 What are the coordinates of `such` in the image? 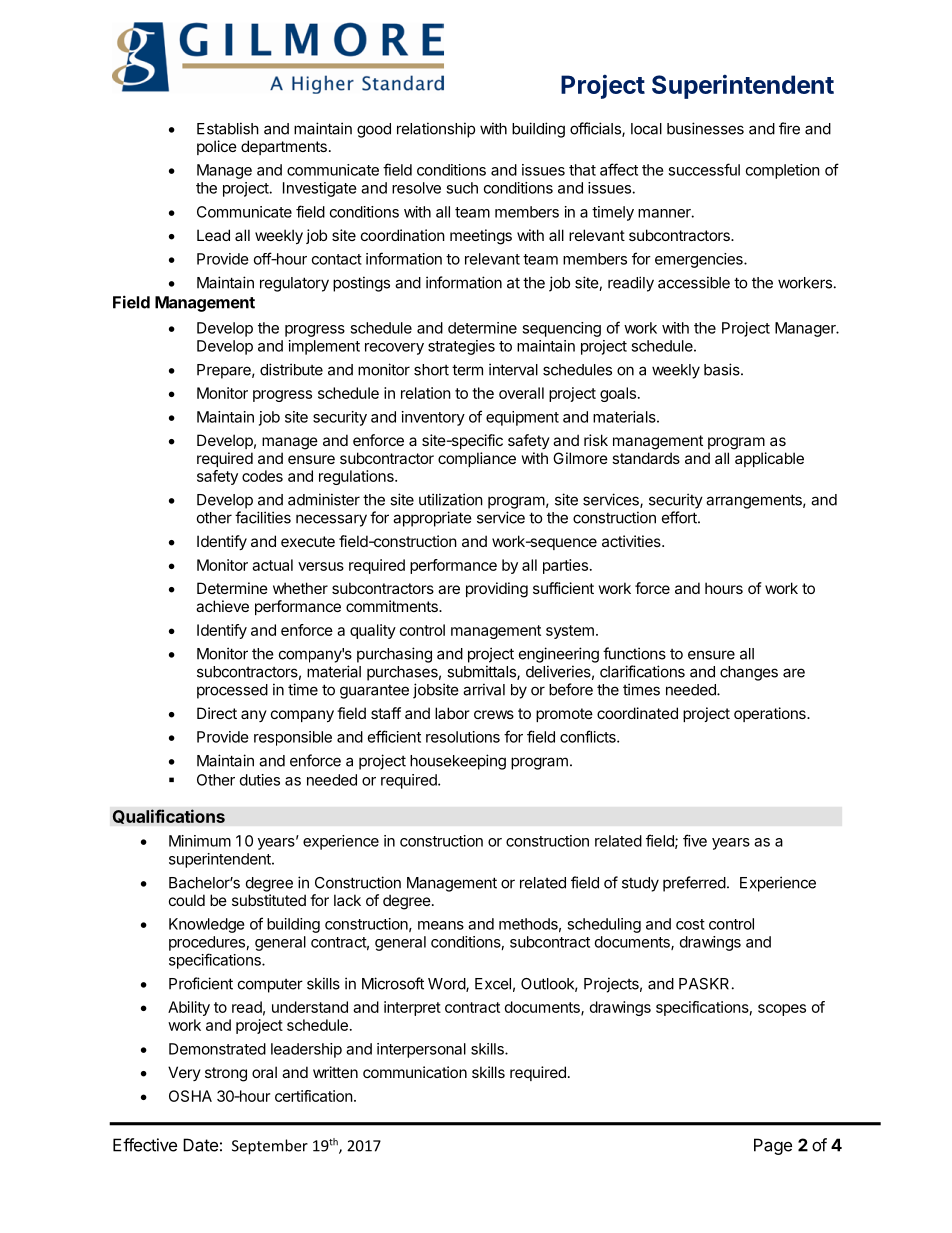 It's located at (462, 188).
